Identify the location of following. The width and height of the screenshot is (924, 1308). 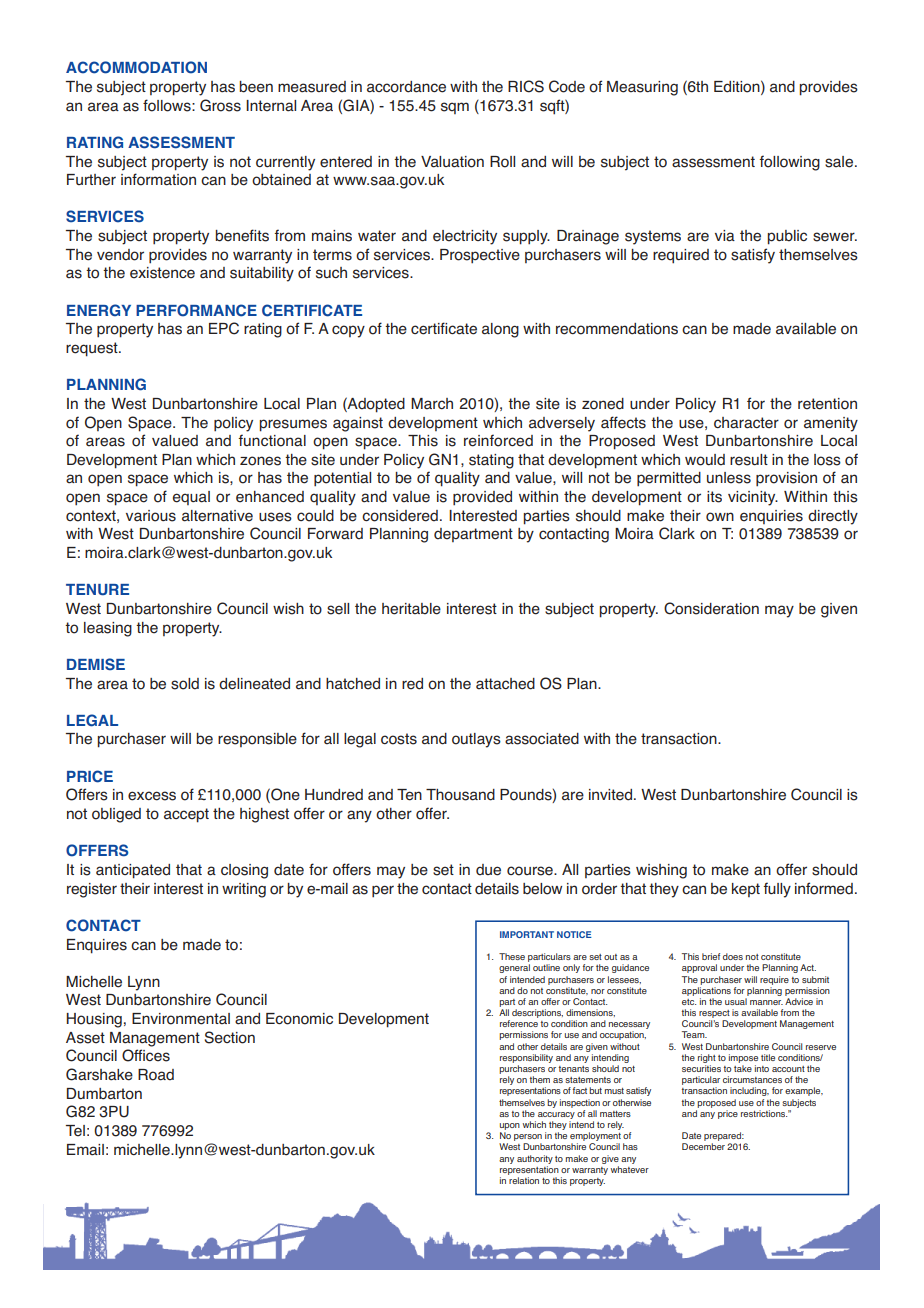
(789, 163).
